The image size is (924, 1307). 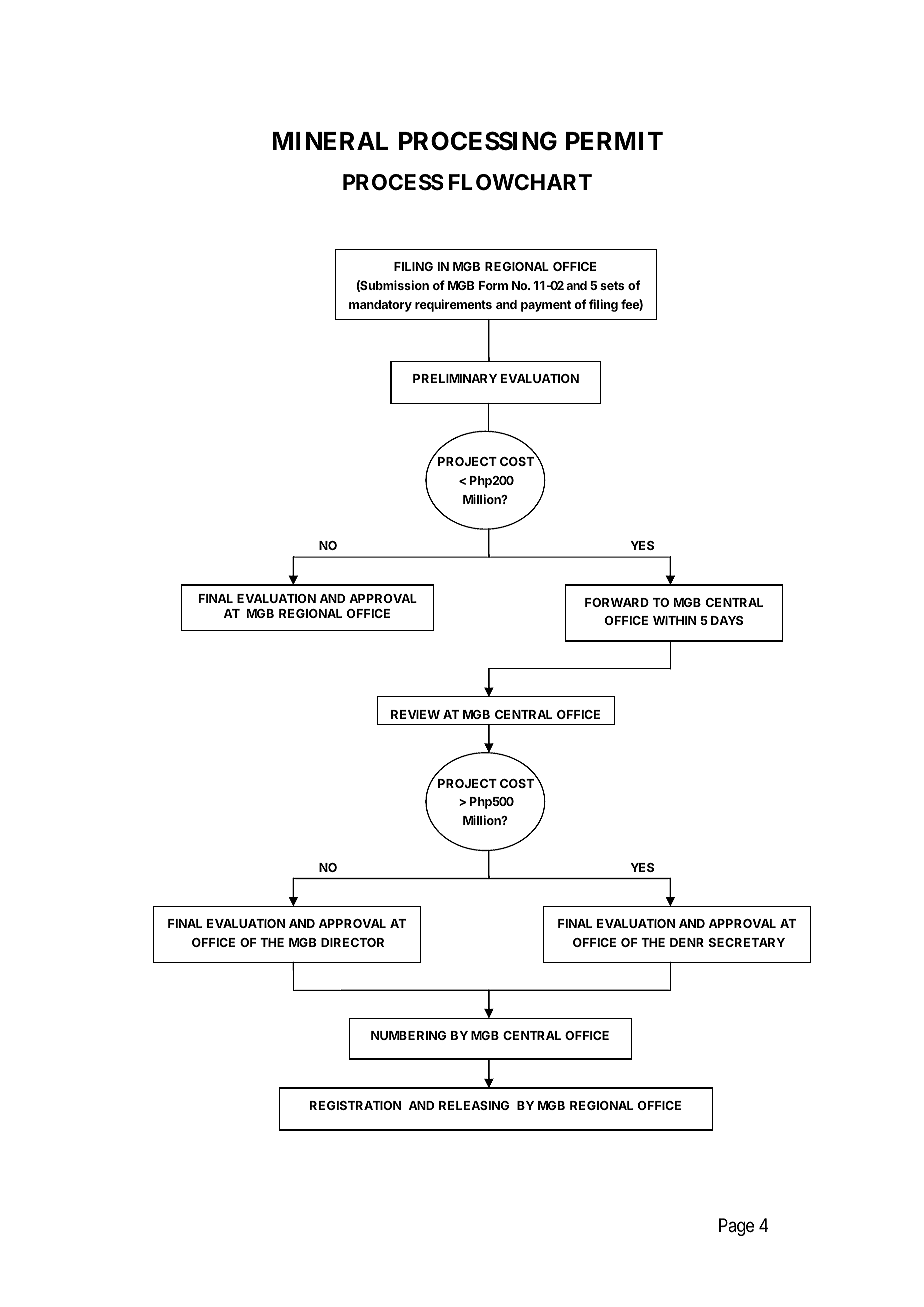 What do you see at coordinates (747, 942) in the image?
I see `SECRETARY` at bounding box center [747, 942].
